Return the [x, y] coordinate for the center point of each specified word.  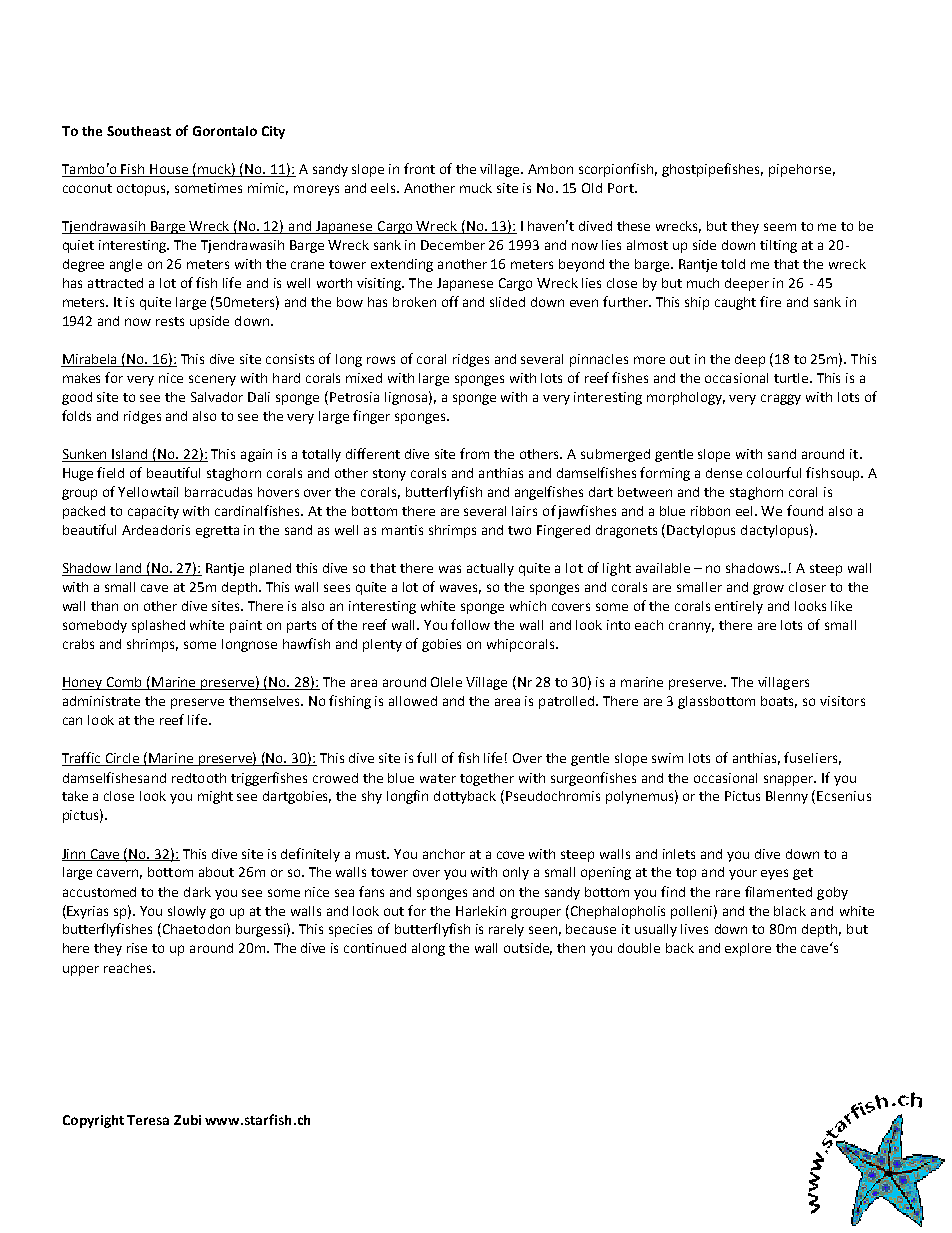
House [169, 170]
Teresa [148, 1120]
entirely [739, 607]
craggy [781, 399]
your [743, 874]
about [216, 872]
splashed [158, 626]
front [419, 168]
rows [381, 360]
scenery [212, 380]
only [516, 873]
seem [780, 227]
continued [375, 948]
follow [470, 624]
